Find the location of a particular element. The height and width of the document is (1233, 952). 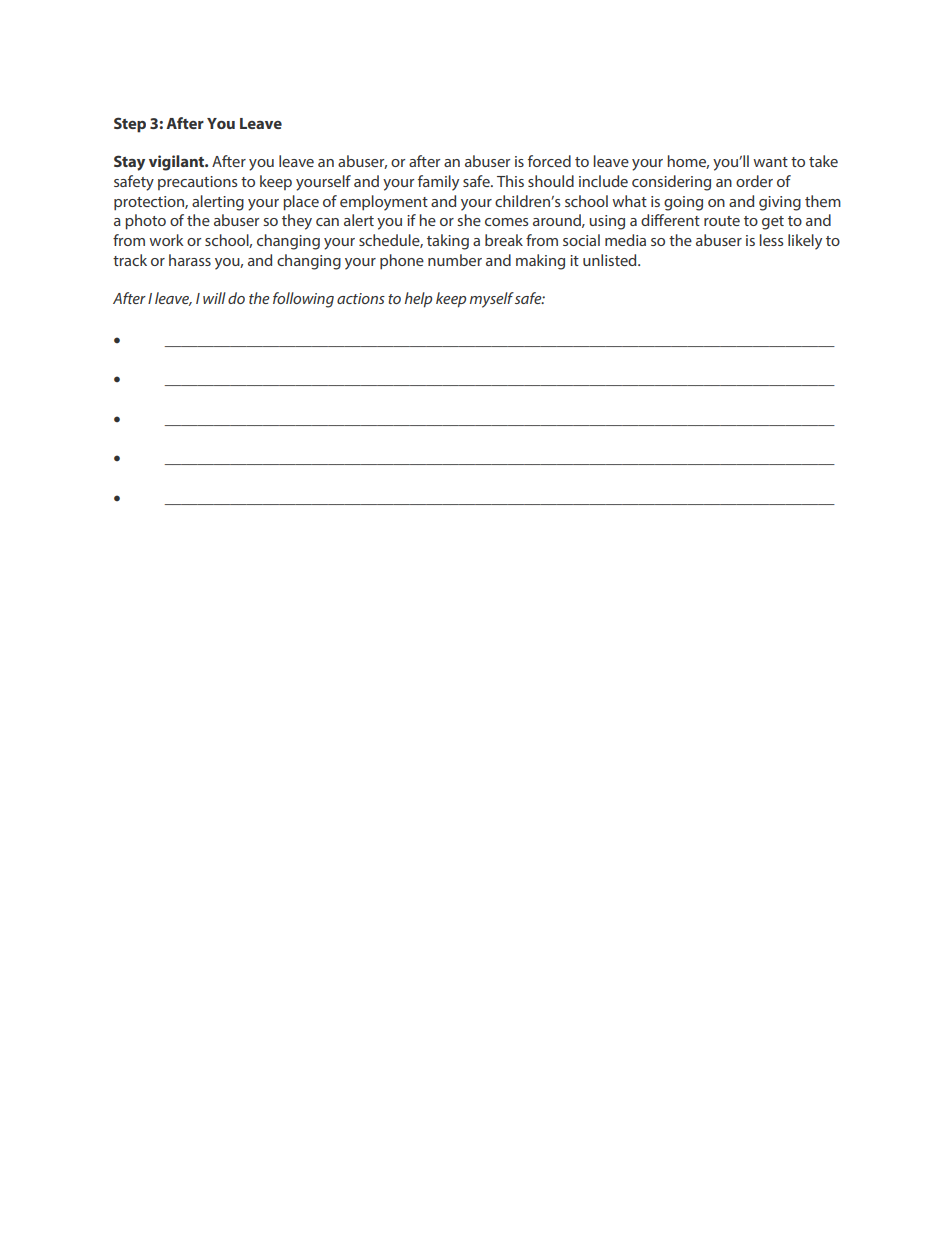

order is located at coordinates (754, 181).
